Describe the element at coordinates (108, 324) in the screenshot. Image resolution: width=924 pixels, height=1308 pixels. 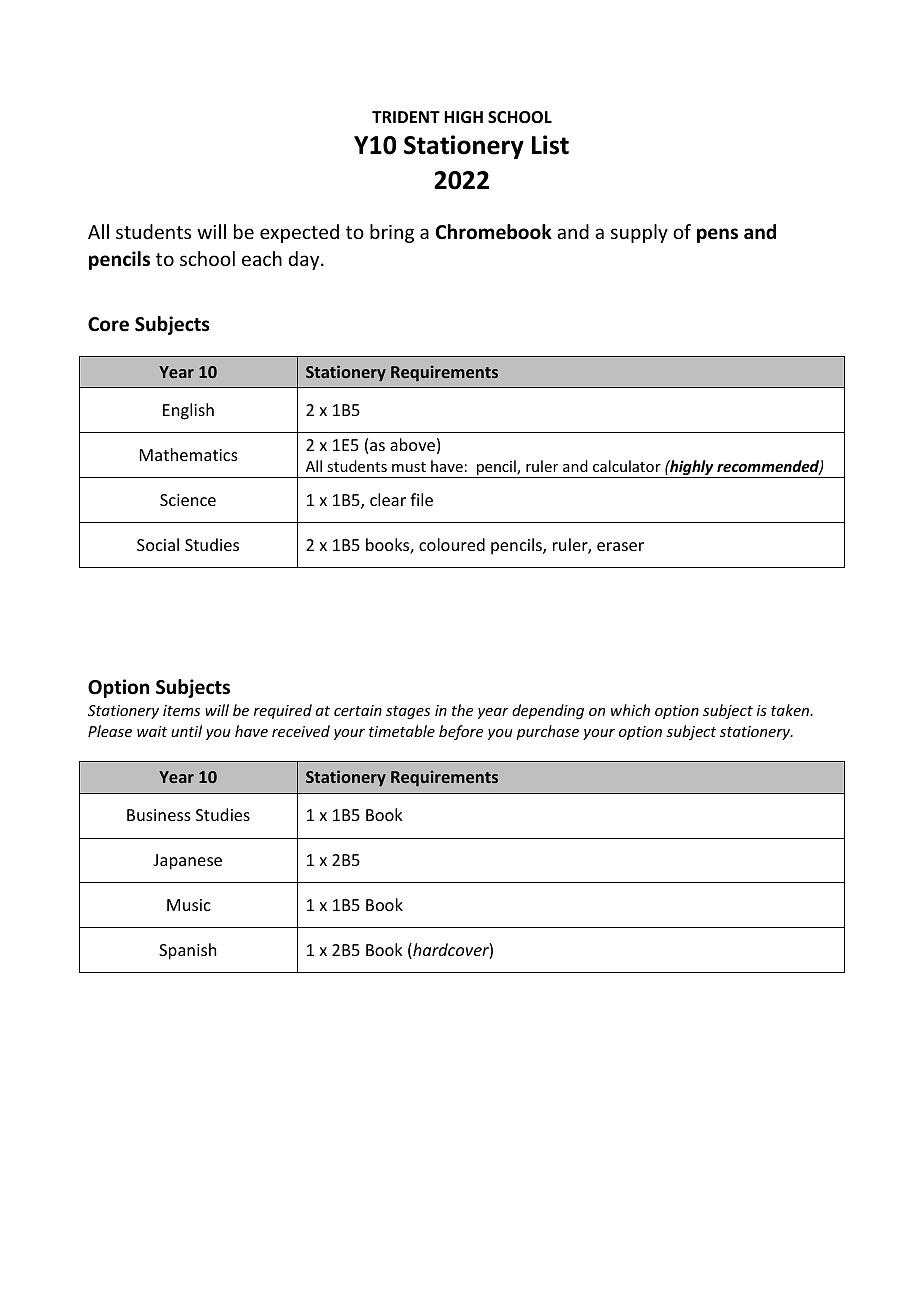
I see `Core` at that location.
